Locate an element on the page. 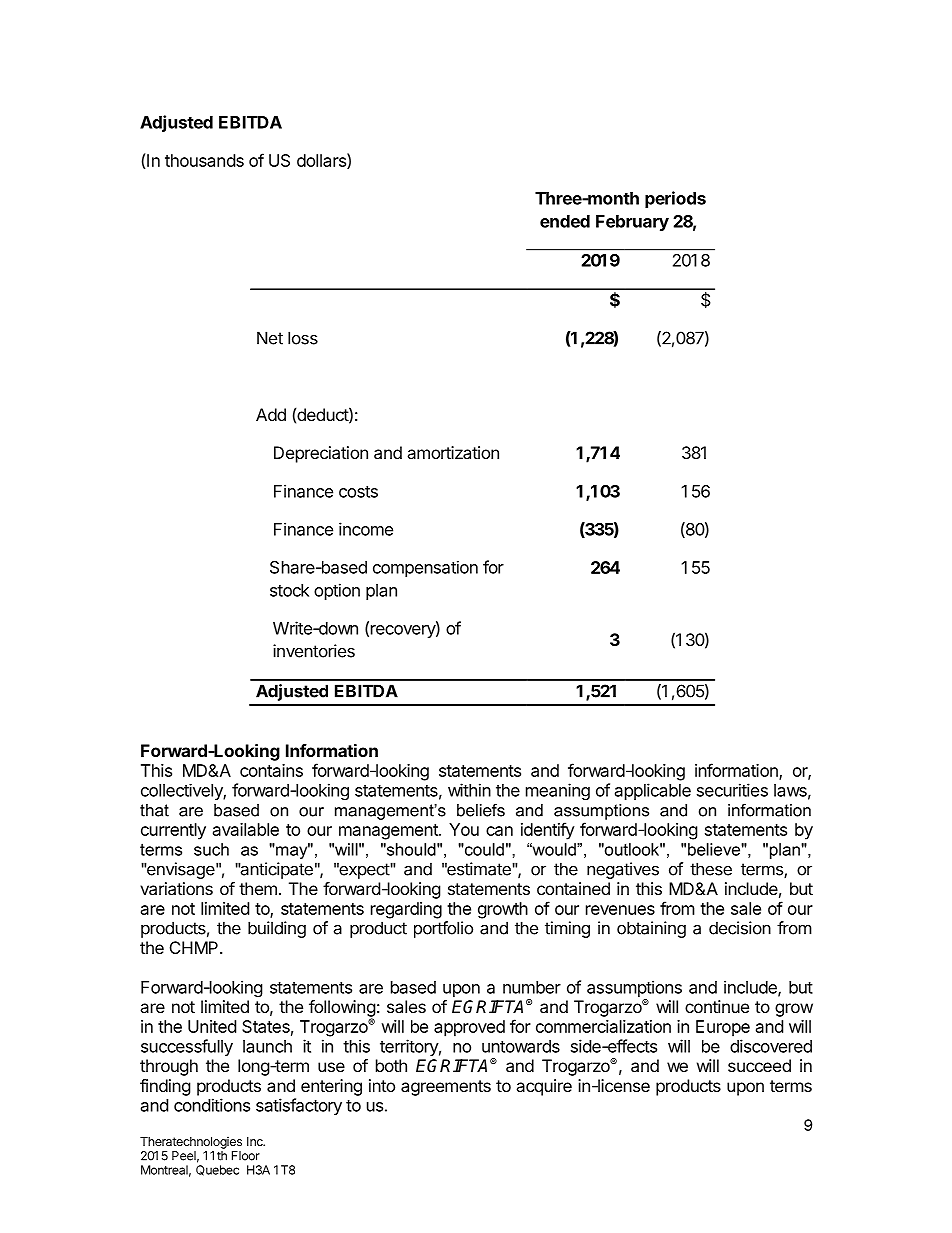 This document has width=952, height=1233. amortization is located at coordinates (453, 452).
